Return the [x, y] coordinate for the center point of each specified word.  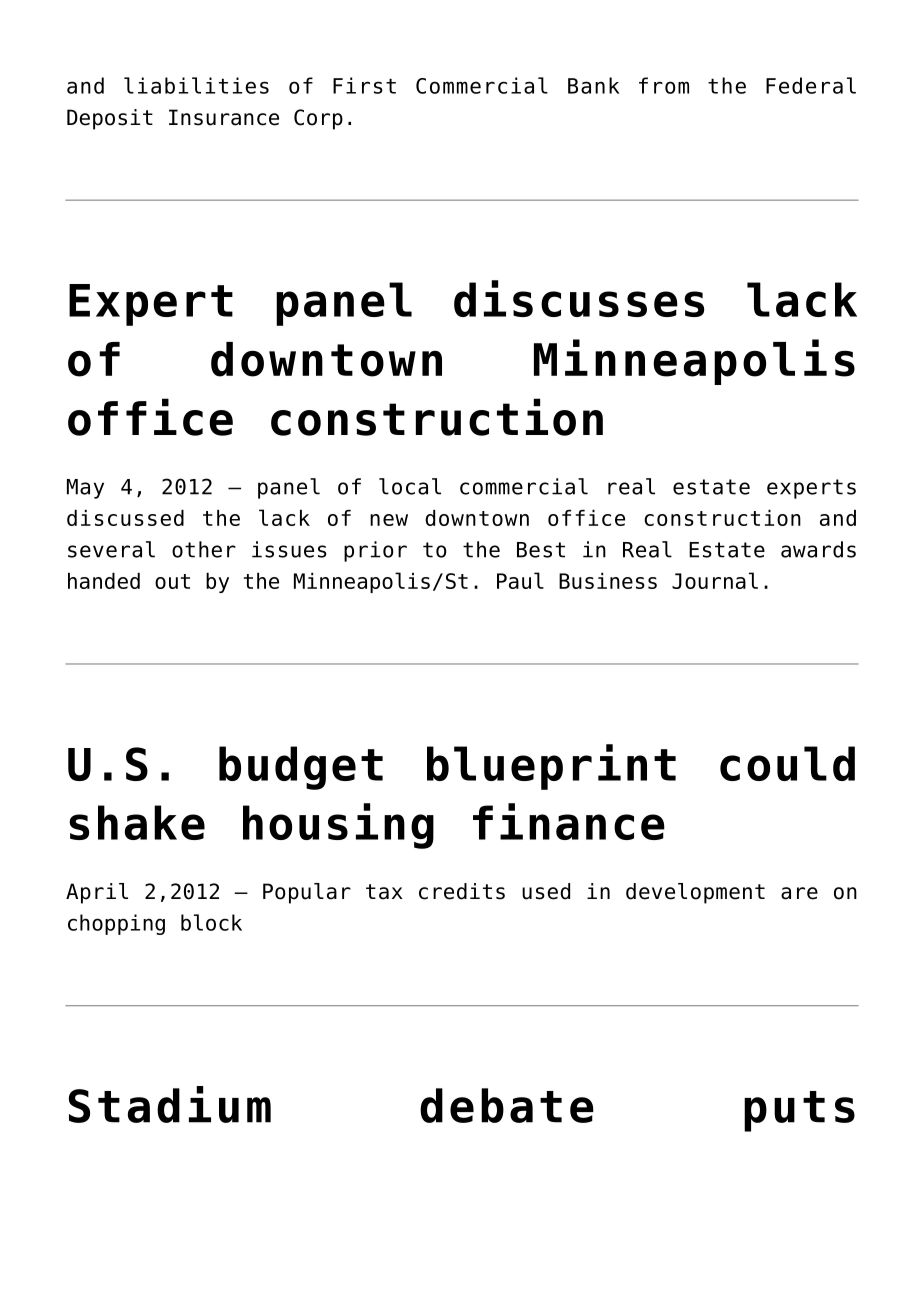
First [364, 85]
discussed [125, 518]
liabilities [196, 85]
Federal [811, 85]
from [664, 85]
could [787, 763]
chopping [116, 924]
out [172, 581]
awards [818, 549]
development [695, 893]
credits [462, 891]
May [85, 489]
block [211, 922]
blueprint [551, 767]
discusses [579, 298]
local [410, 486]
